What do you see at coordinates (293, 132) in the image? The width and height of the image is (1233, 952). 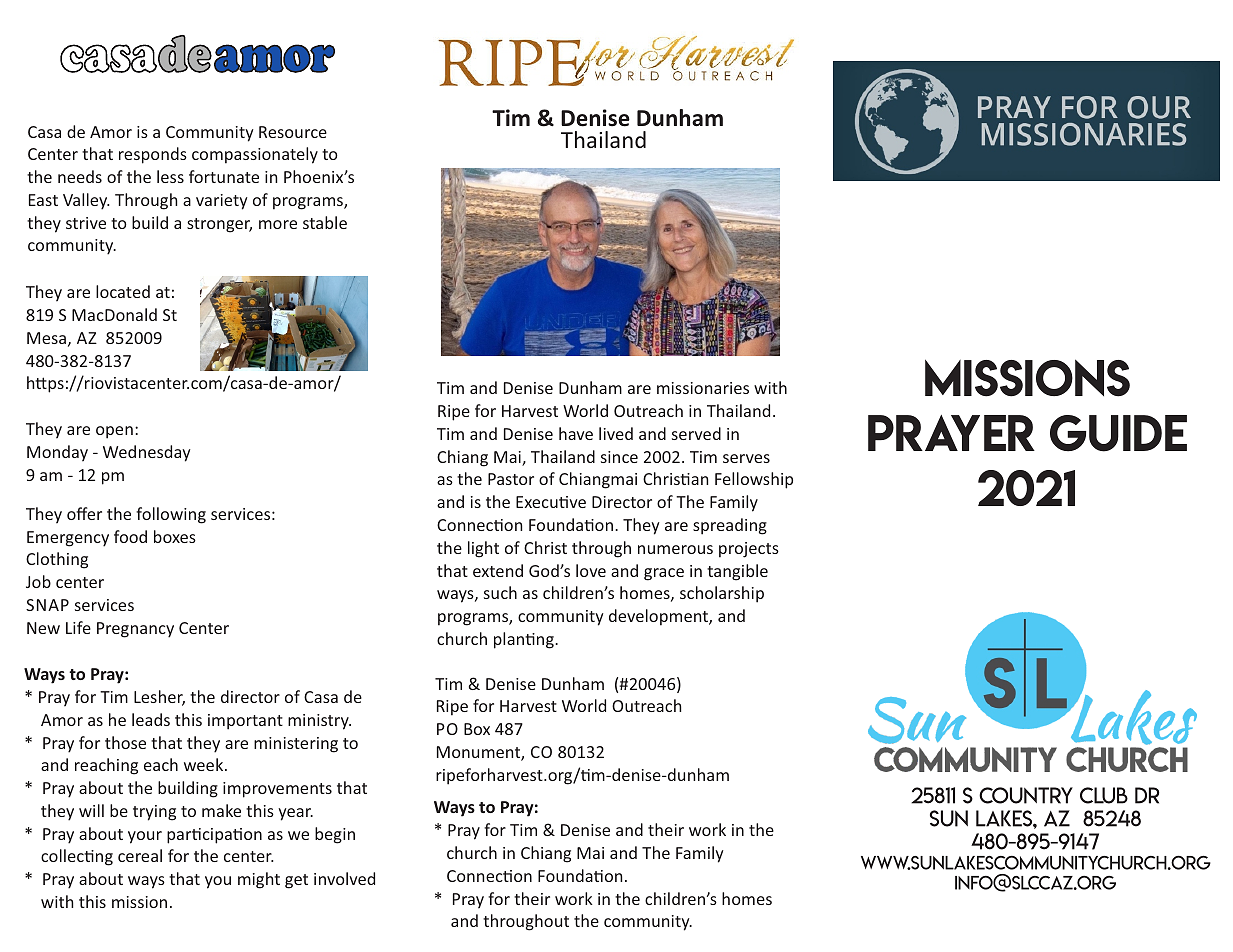 I see `Resource` at bounding box center [293, 132].
